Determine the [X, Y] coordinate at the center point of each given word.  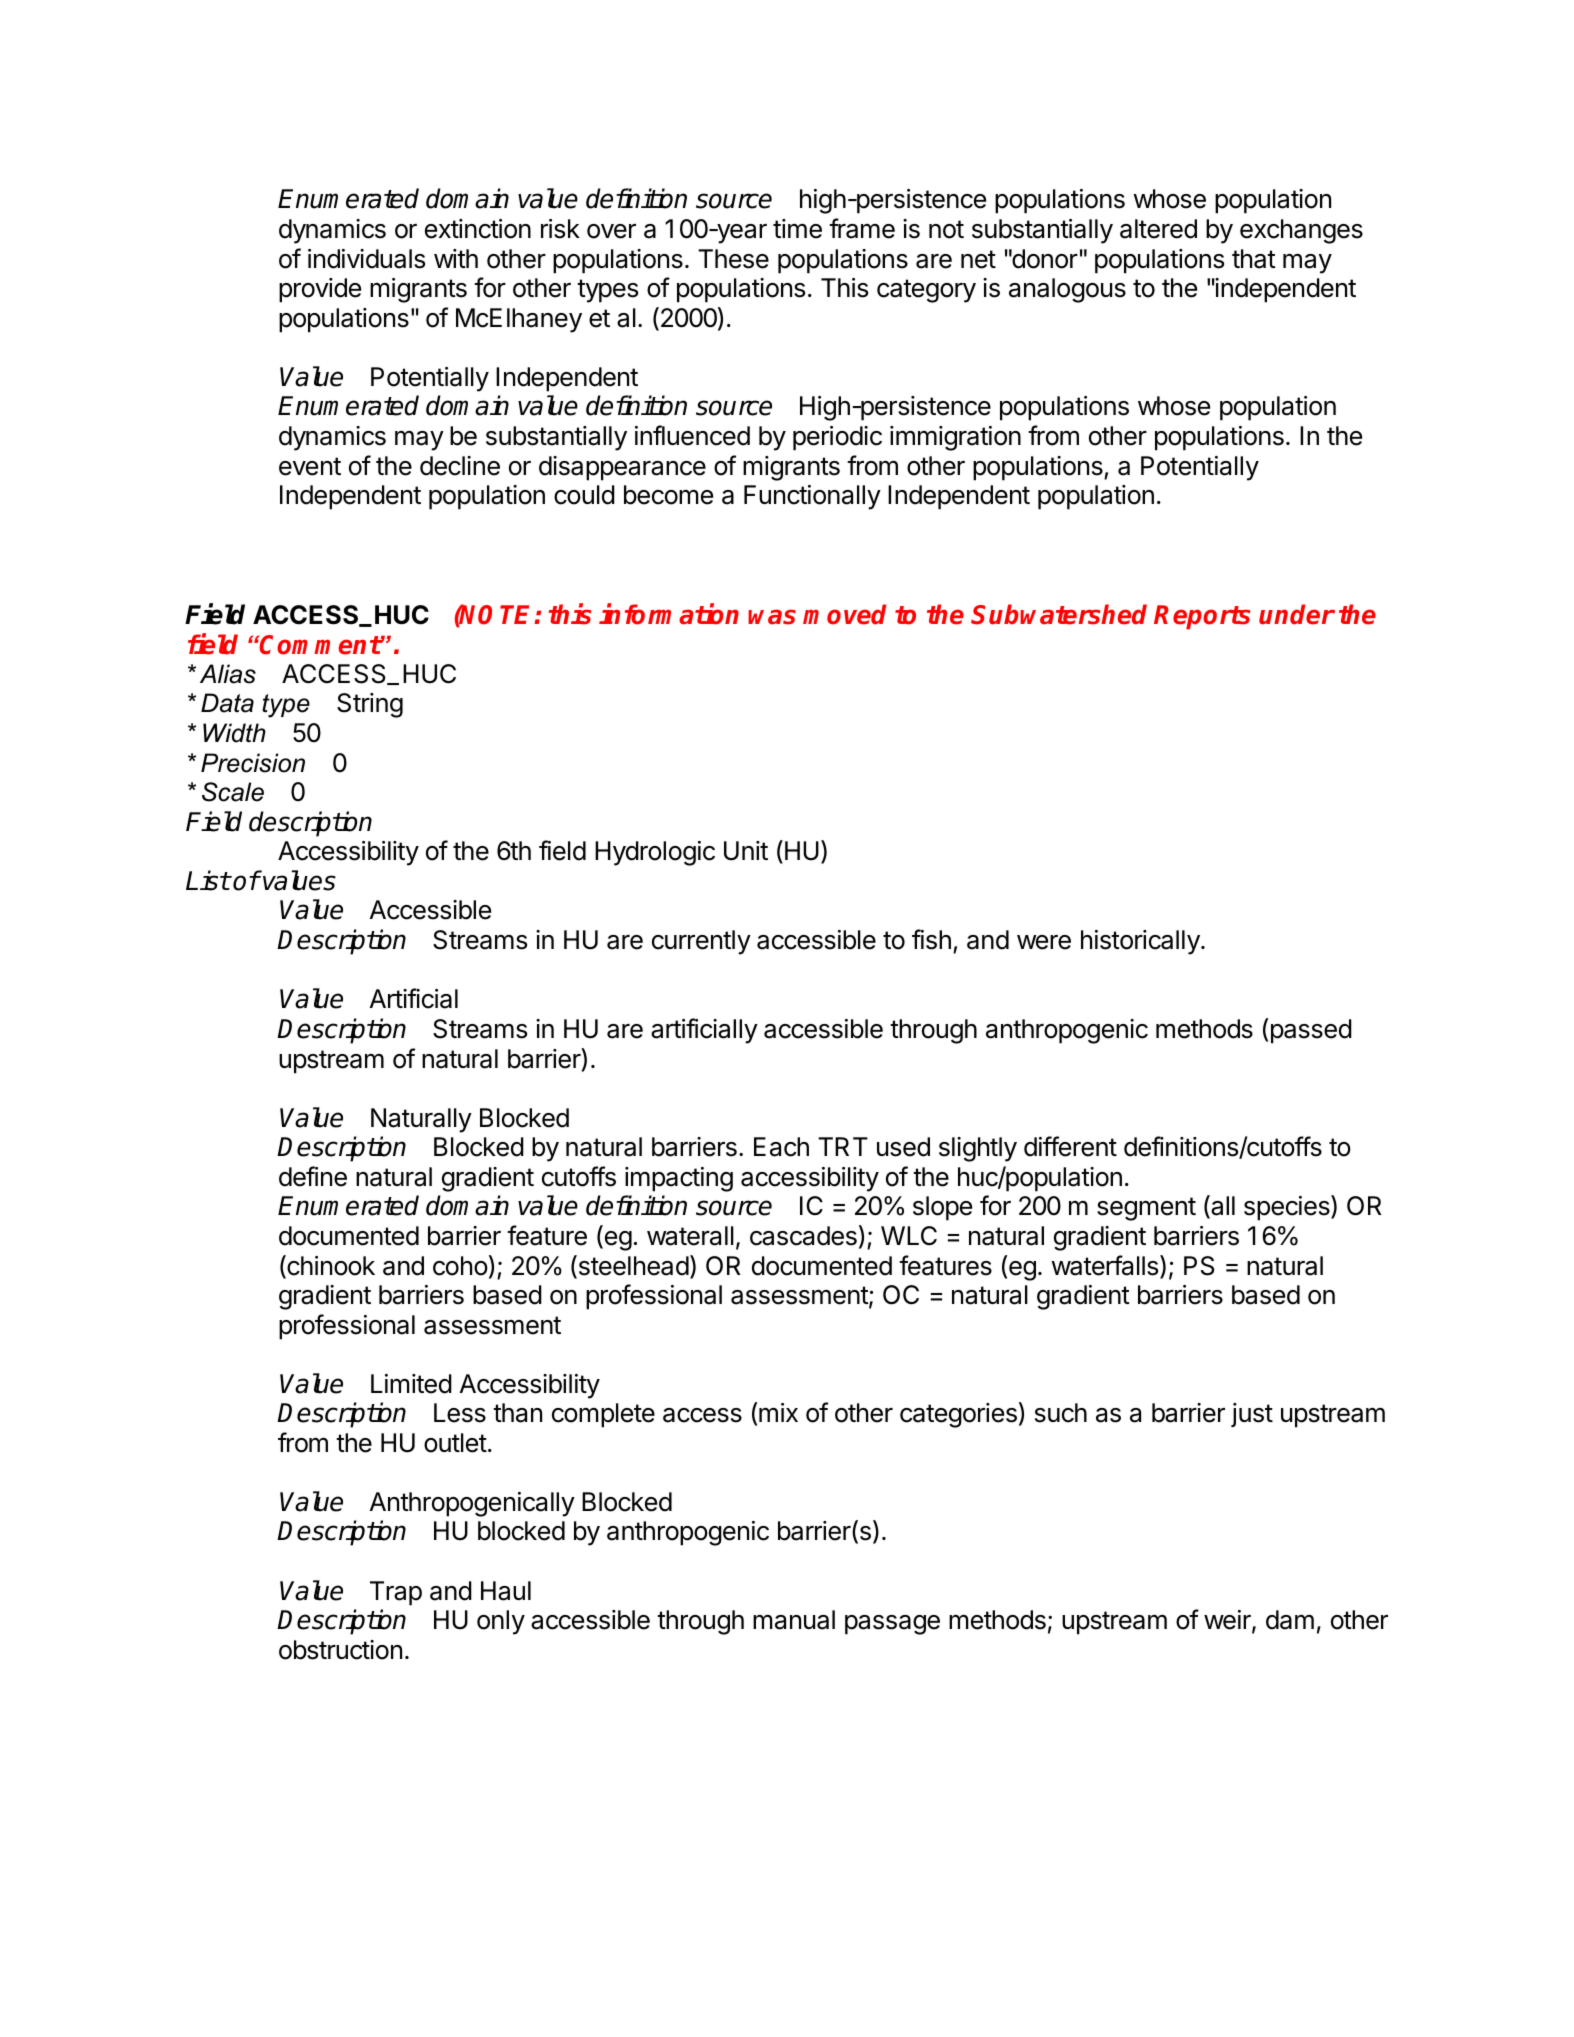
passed [1311, 1031]
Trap [396, 1593]
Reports [1202, 617]
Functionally [812, 497]
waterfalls [1106, 1266]
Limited [411, 1384]
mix [778, 1412]
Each [781, 1147]
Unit [746, 851]
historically [1141, 942]
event [310, 466]
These [733, 259]
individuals [366, 259]
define [313, 1176]
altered [1158, 229]
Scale [233, 792]
